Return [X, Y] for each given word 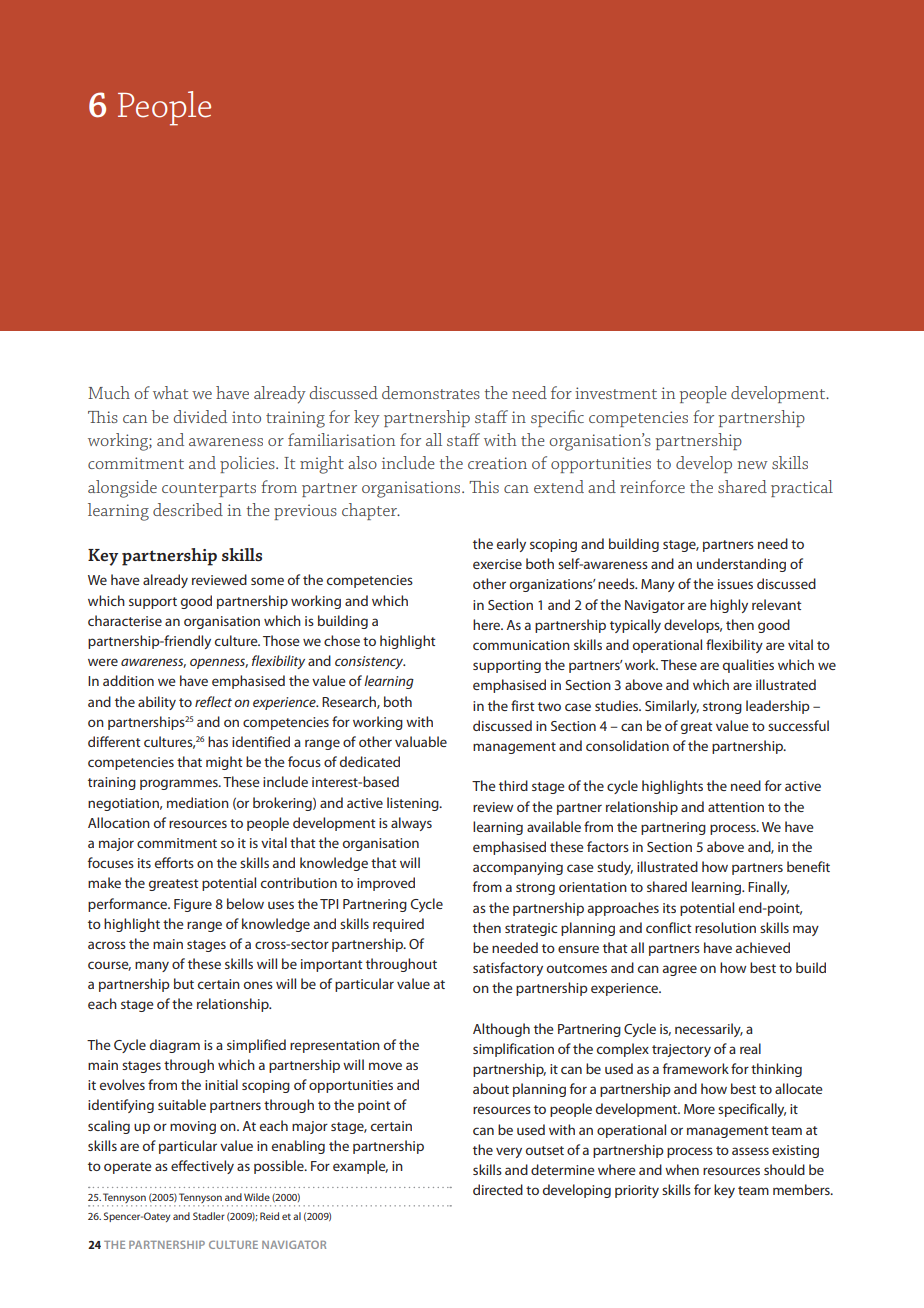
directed [498, 1189]
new [752, 465]
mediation [198, 802]
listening [414, 804]
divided [200, 416]
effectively [202, 1167]
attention [736, 807]
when [682, 1169]
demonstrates [431, 392]
